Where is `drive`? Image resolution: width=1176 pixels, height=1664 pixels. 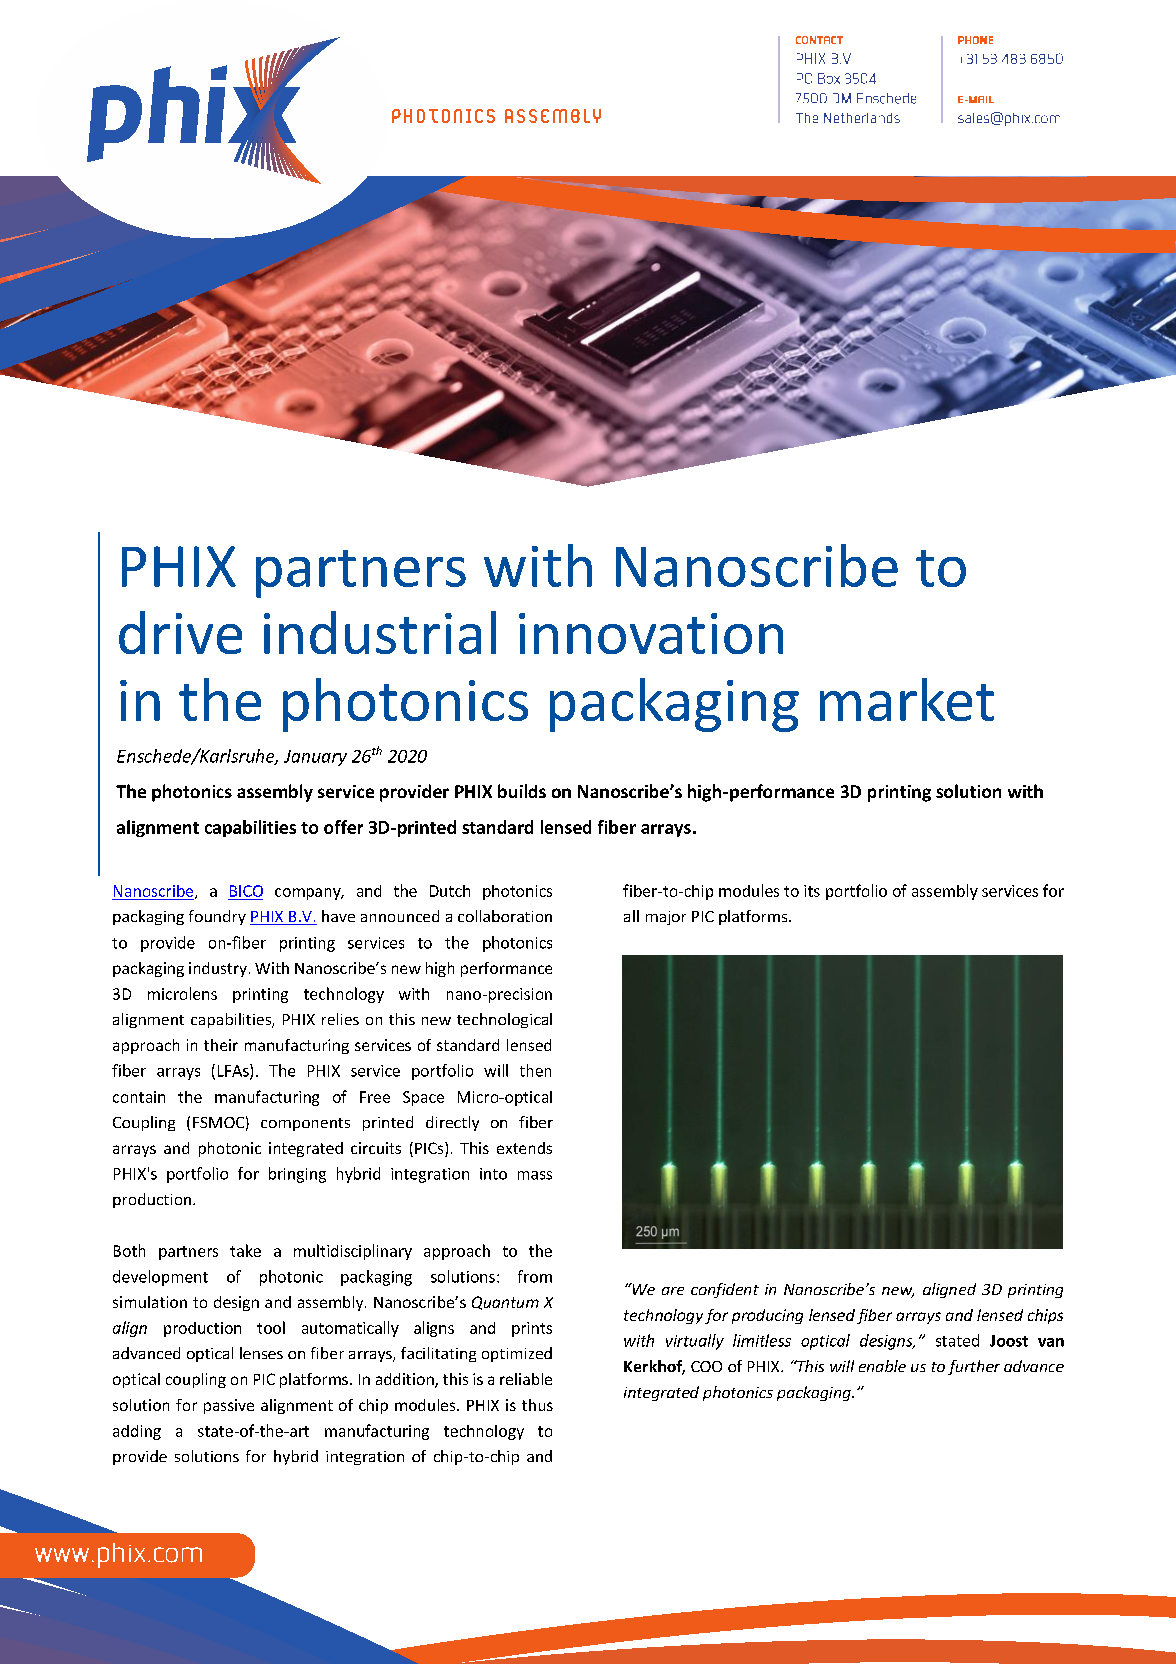 drive is located at coordinates (180, 632).
